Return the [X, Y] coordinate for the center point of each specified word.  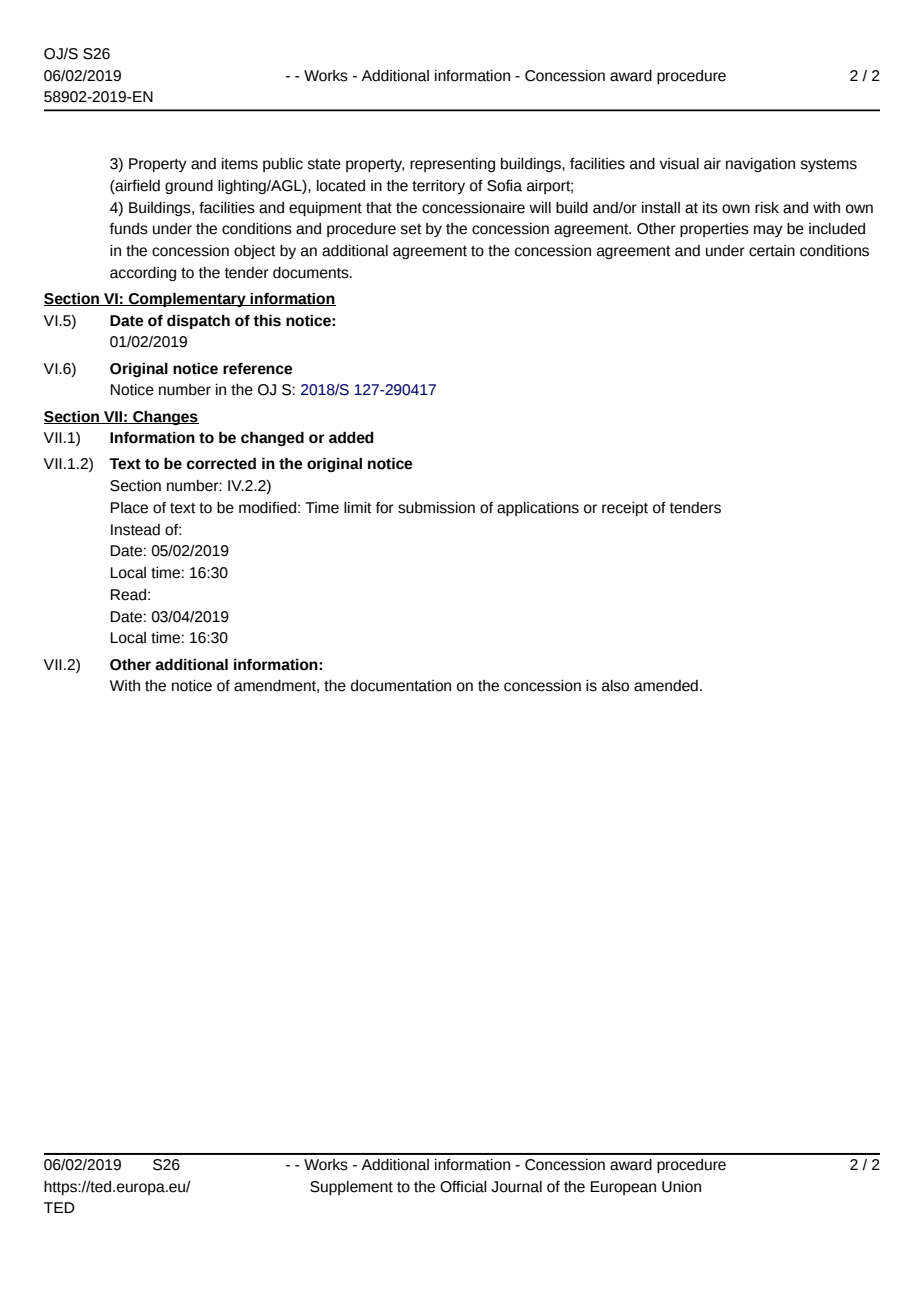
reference [257, 369]
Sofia [504, 186]
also [615, 686]
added [351, 437]
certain [772, 251]
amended [666, 686]
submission [436, 508]
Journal [516, 1187]
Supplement [351, 1188]
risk [767, 208]
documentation [401, 686]
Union [681, 1187]
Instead [135, 530]
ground [189, 187]
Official [463, 1187]
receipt [625, 509]
